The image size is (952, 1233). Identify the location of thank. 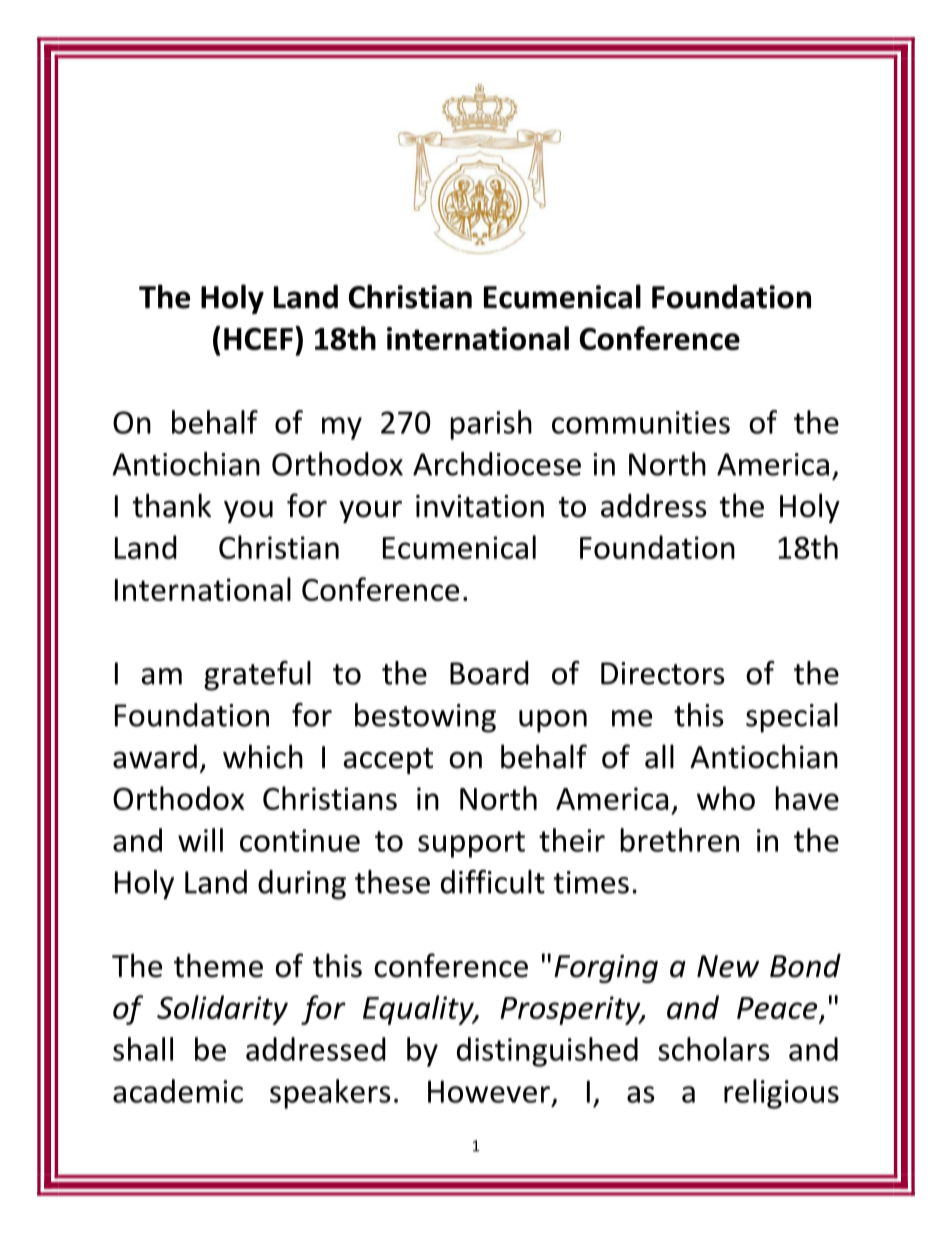
(172, 505).
